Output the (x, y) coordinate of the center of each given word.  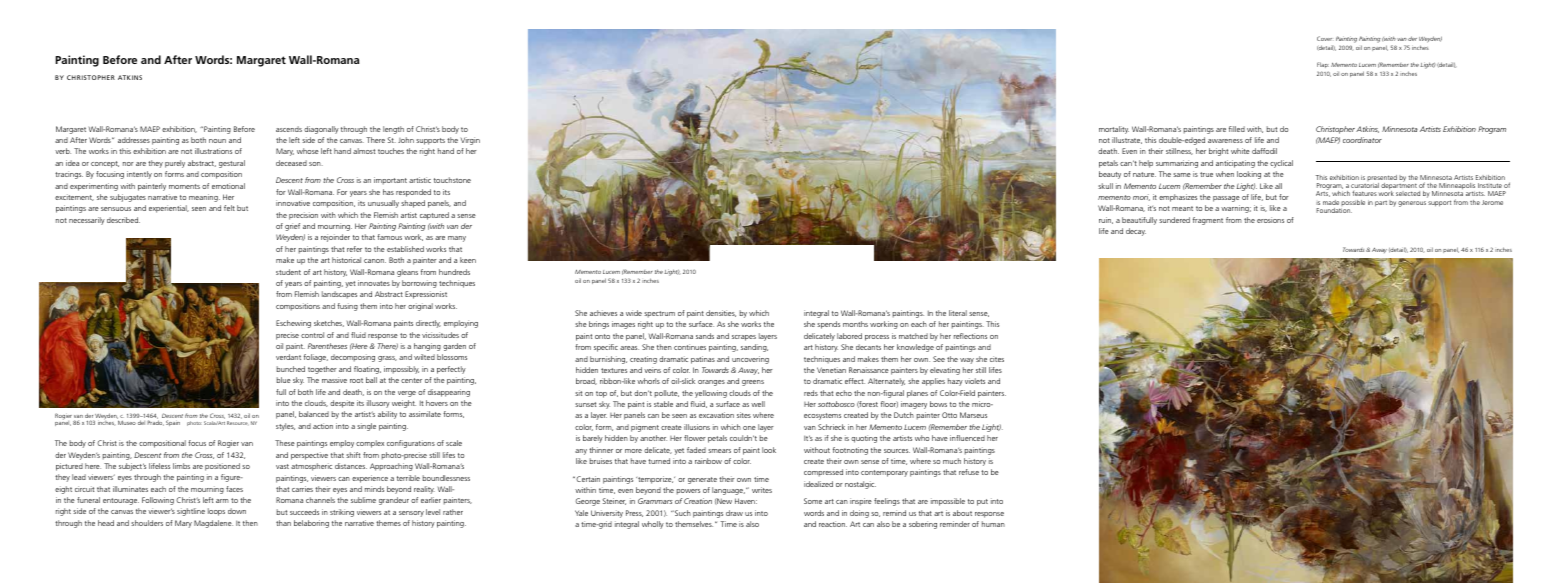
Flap (1323, 67)
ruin (1106, 220)
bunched (291, 369)
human (993, 524)
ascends (289, 129)
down (237, 511)
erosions (1270, 220)
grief (292, 227)
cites (997, 359)
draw (734, 513)
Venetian (831, 370)
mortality (1114, 130)
